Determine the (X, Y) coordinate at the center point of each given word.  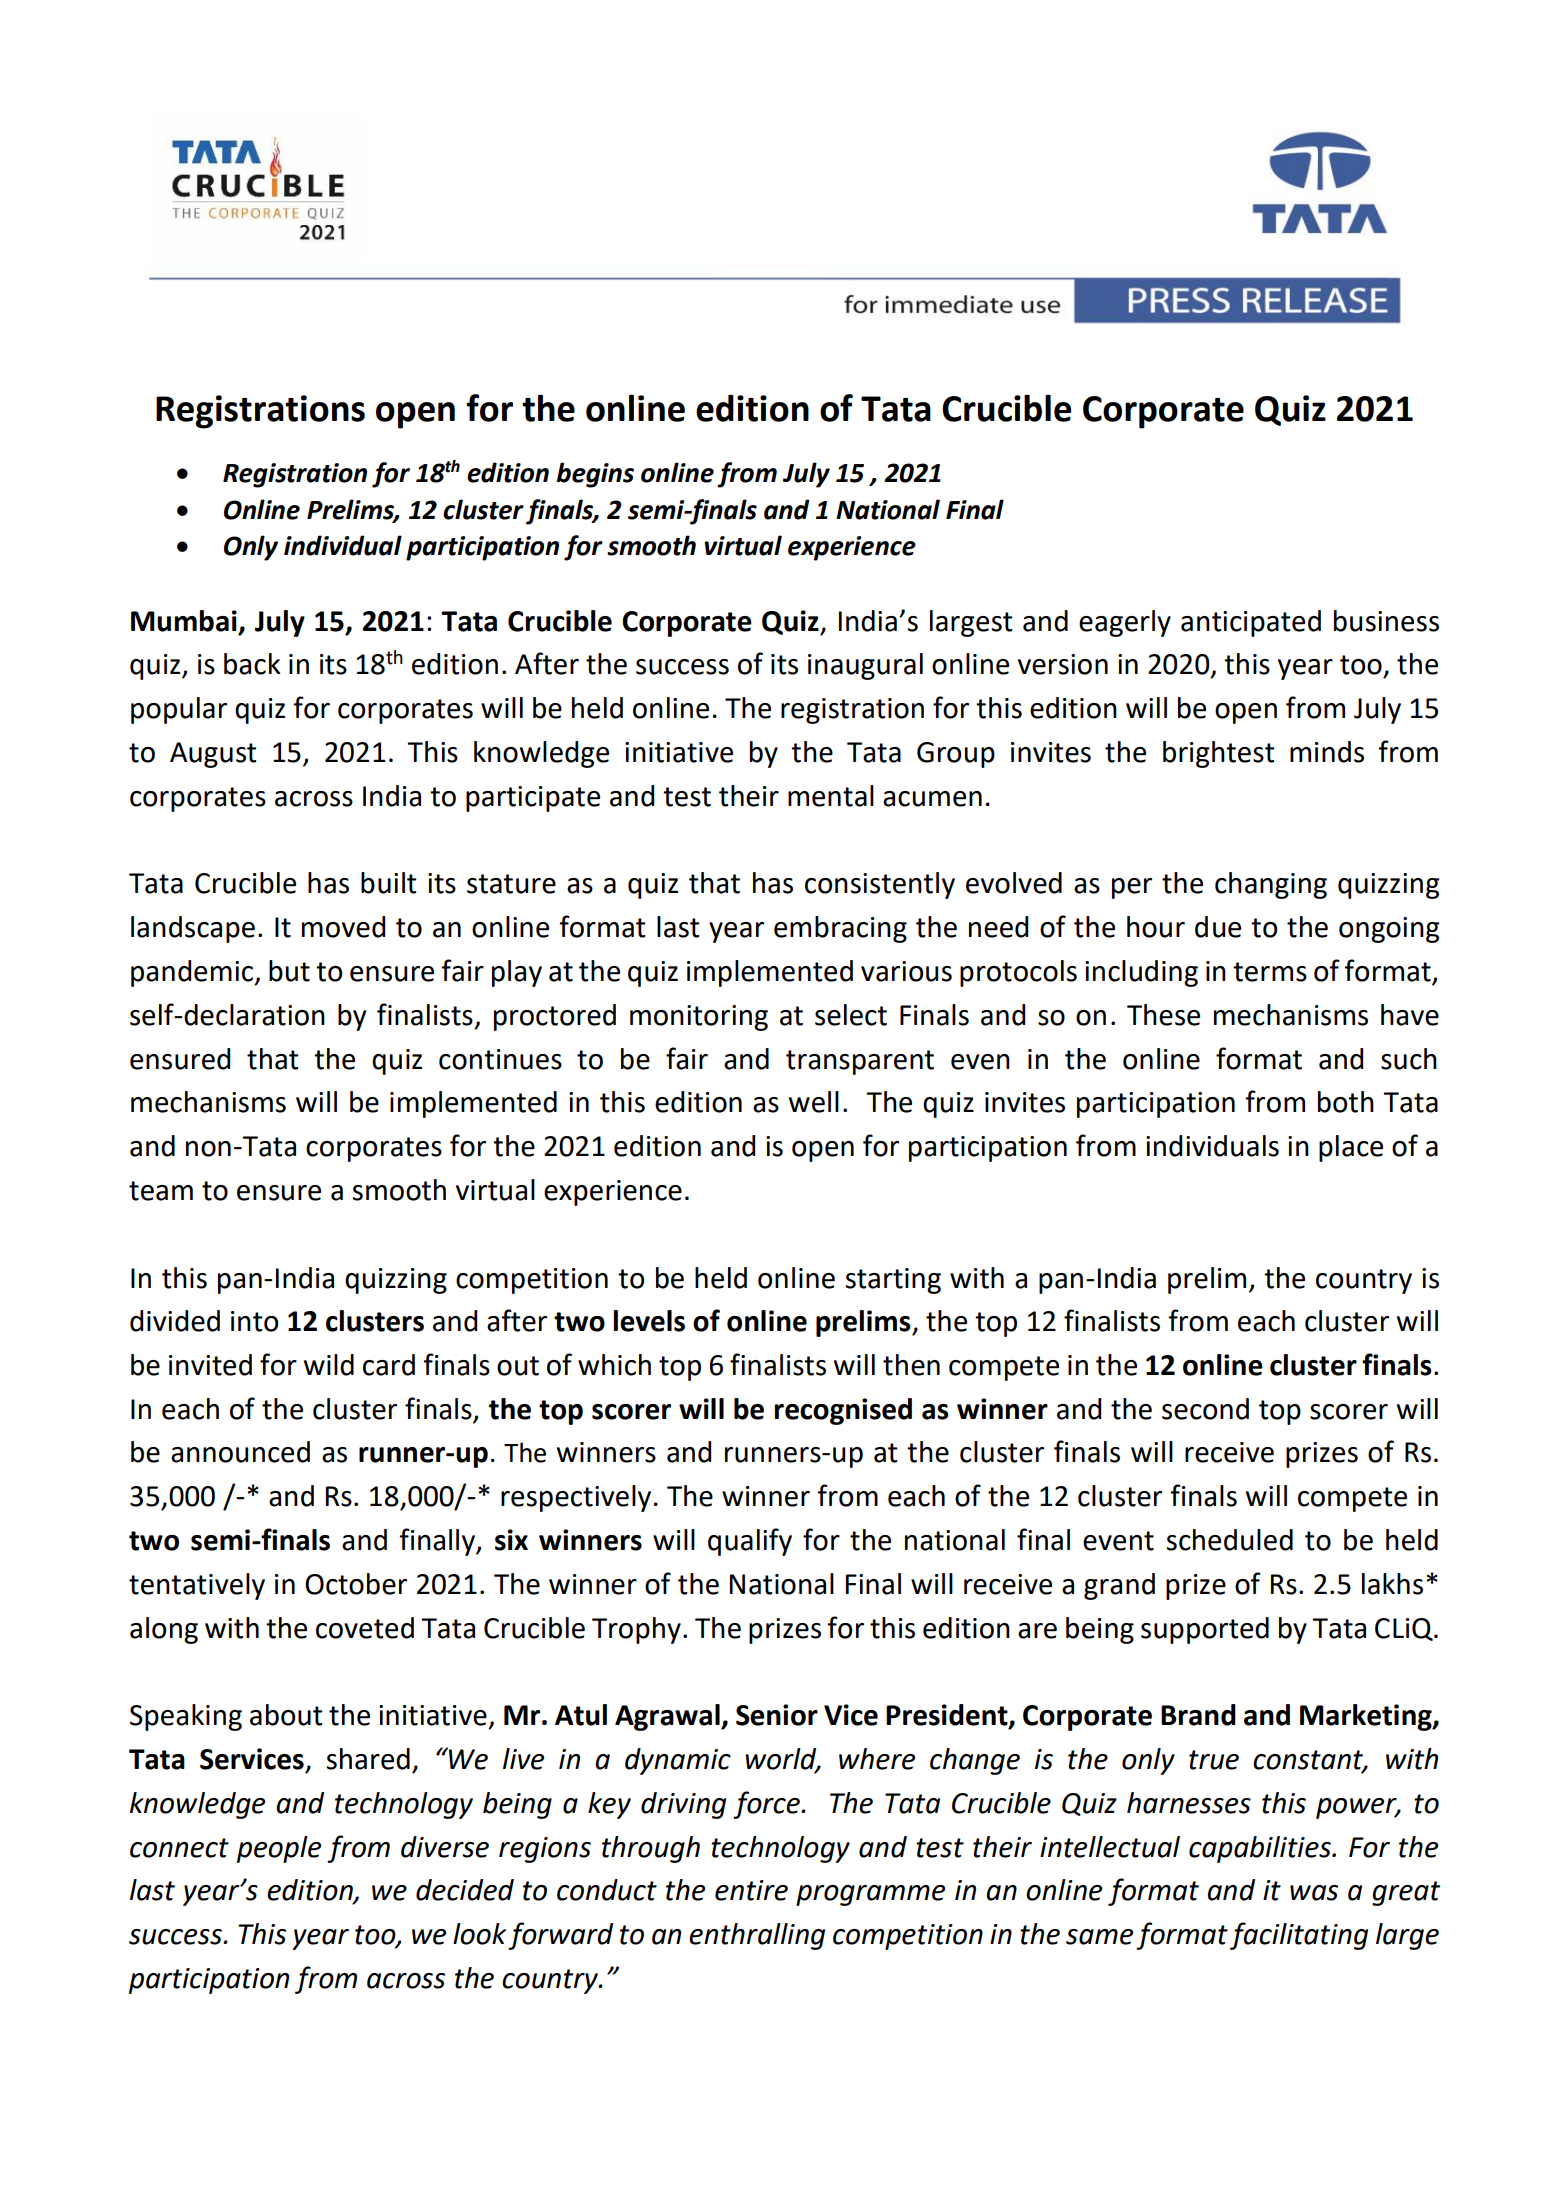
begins (595, 475)
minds (1327, 752)
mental (831, 796)
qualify (750, 1542)
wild (329, 1365)
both (1346, 1102)
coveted (365, 1628)
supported (1205, 1630)
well (814, 1102)
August (213, 755)
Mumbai (184, 621)
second (1205, 1409)
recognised (843, 1411)
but (289, 971)
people (279, 1849)
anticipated (1251, 623)
